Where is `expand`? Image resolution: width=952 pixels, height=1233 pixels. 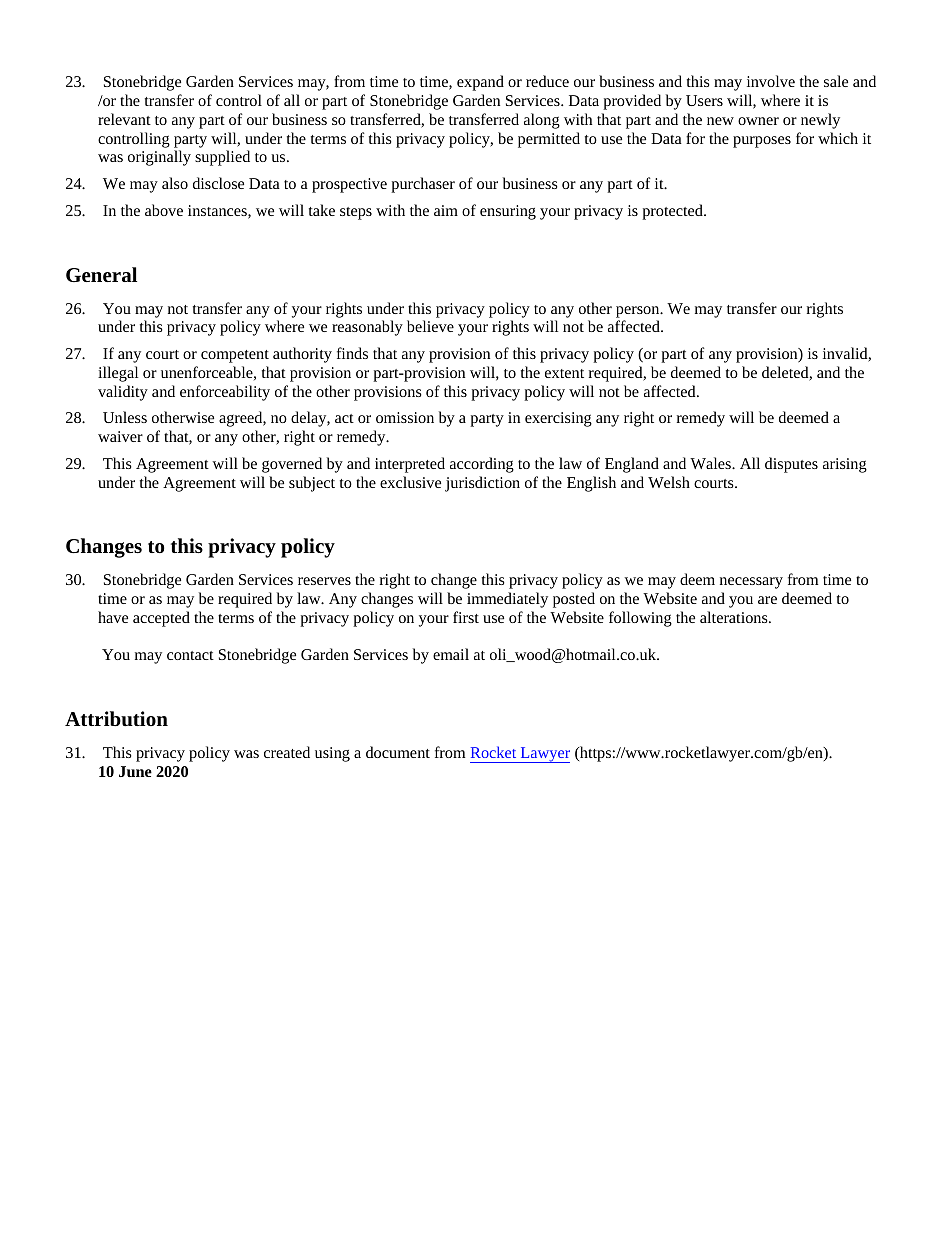 expand is located at coordinates (480, 83).
